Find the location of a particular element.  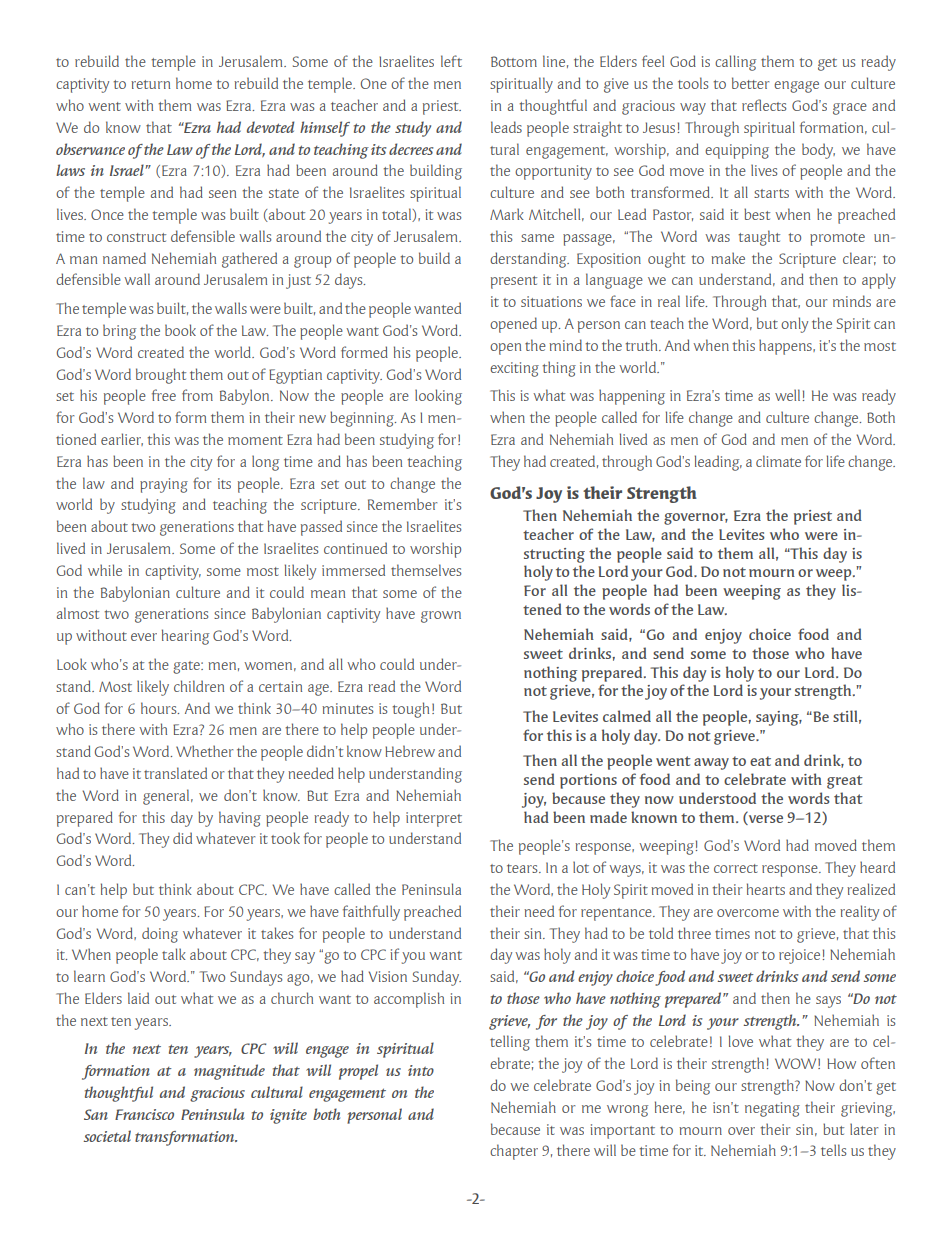

free is located at coordinates (164, 395).
